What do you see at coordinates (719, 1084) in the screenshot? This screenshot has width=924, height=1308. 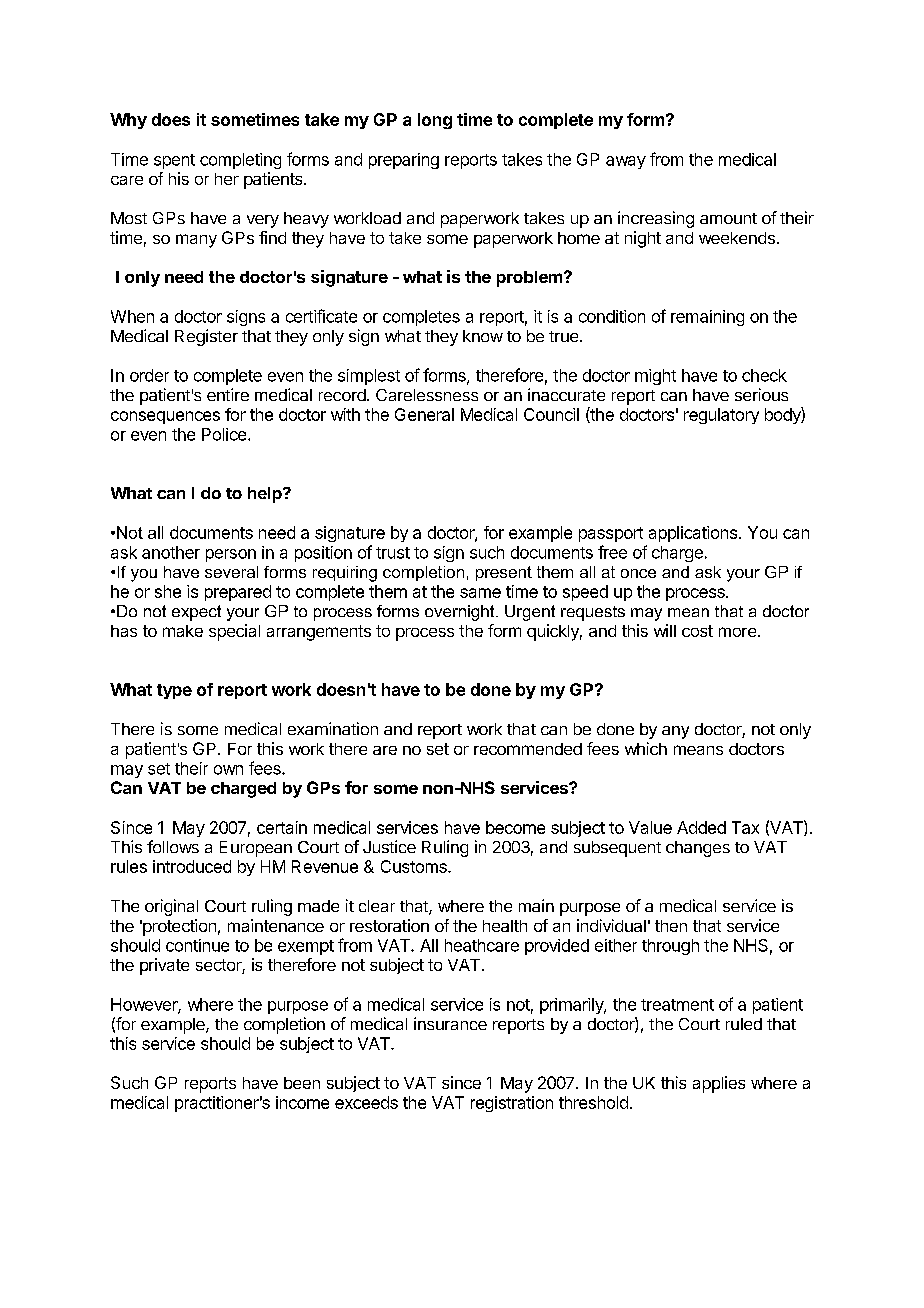 I see `applies` at bounding box center [719, 1084].
